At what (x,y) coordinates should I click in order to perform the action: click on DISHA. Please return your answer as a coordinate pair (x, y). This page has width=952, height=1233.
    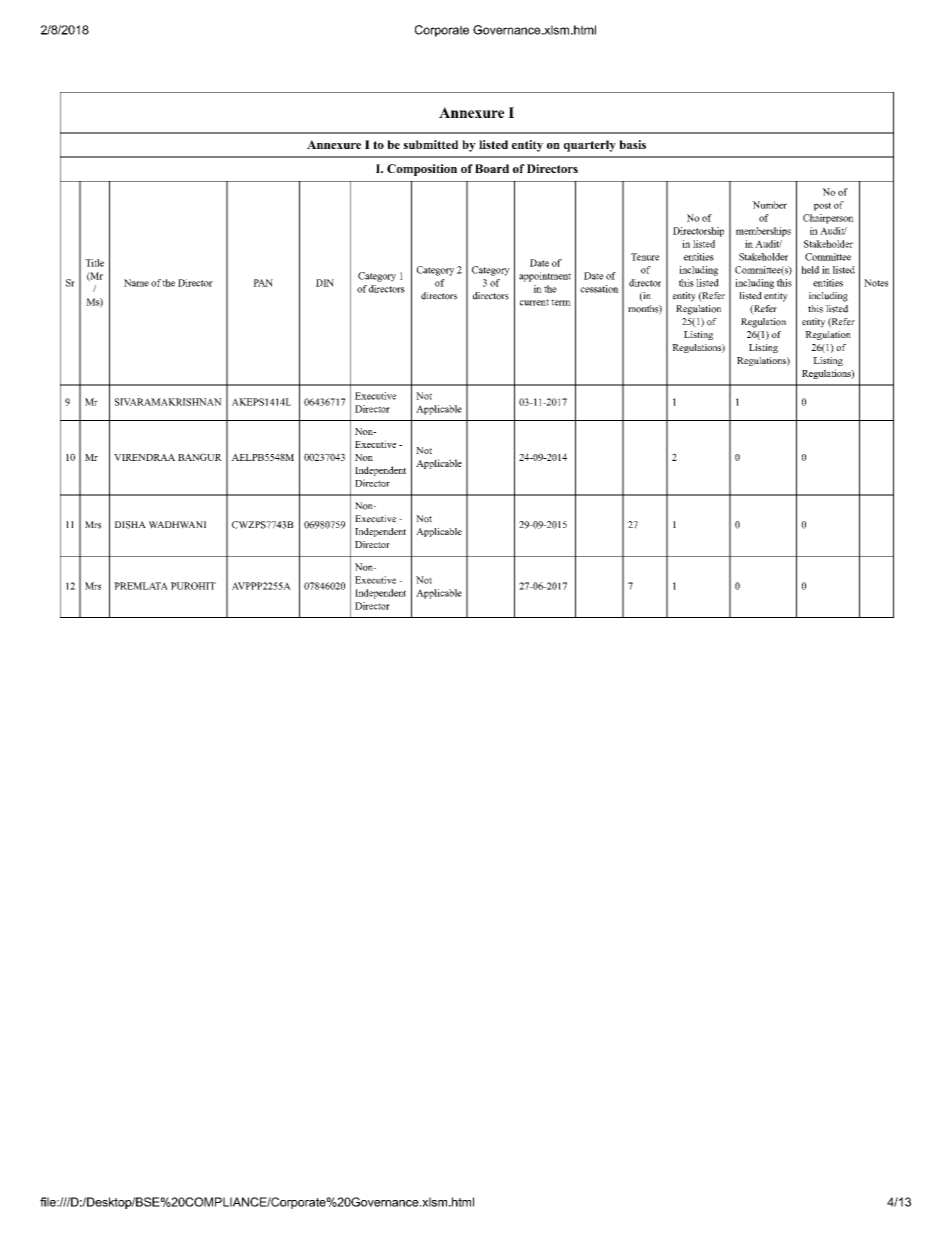
    Looking at the image, I should click on (130, 525).
